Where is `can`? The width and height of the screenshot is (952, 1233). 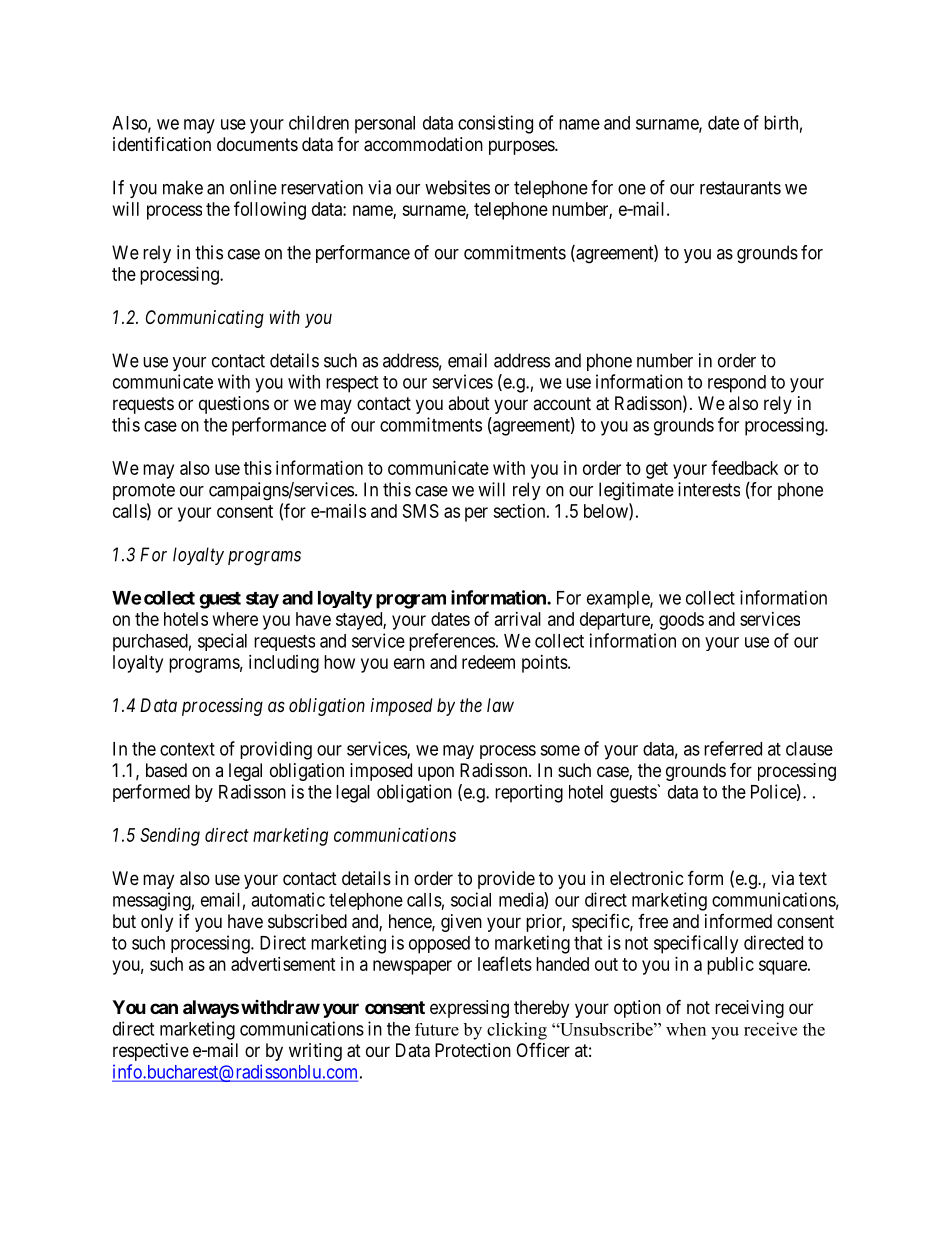
can is located at coordinates (164, 1008).
